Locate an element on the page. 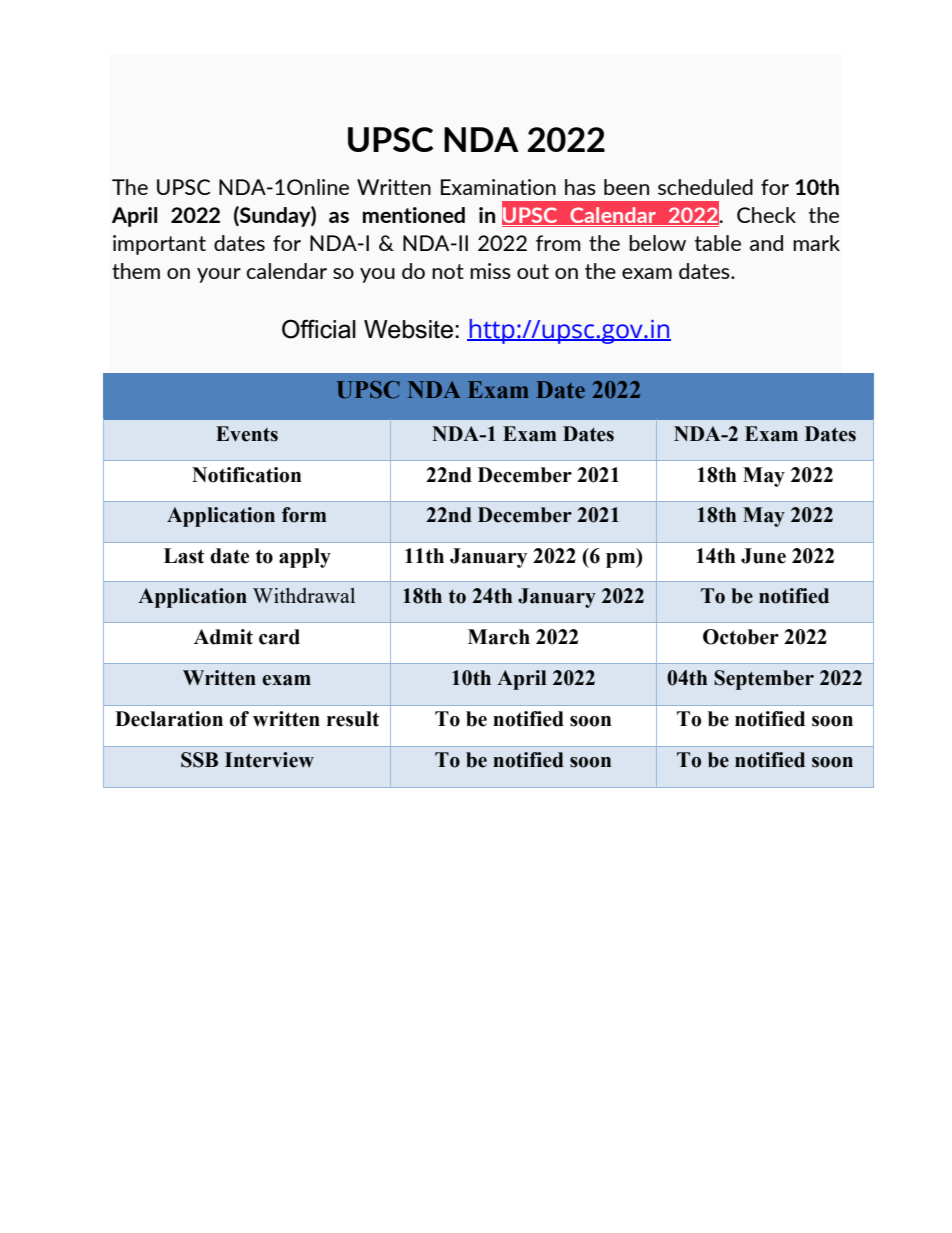 This document has width=952, height=1233. June is located at coordinates (763, 556).
